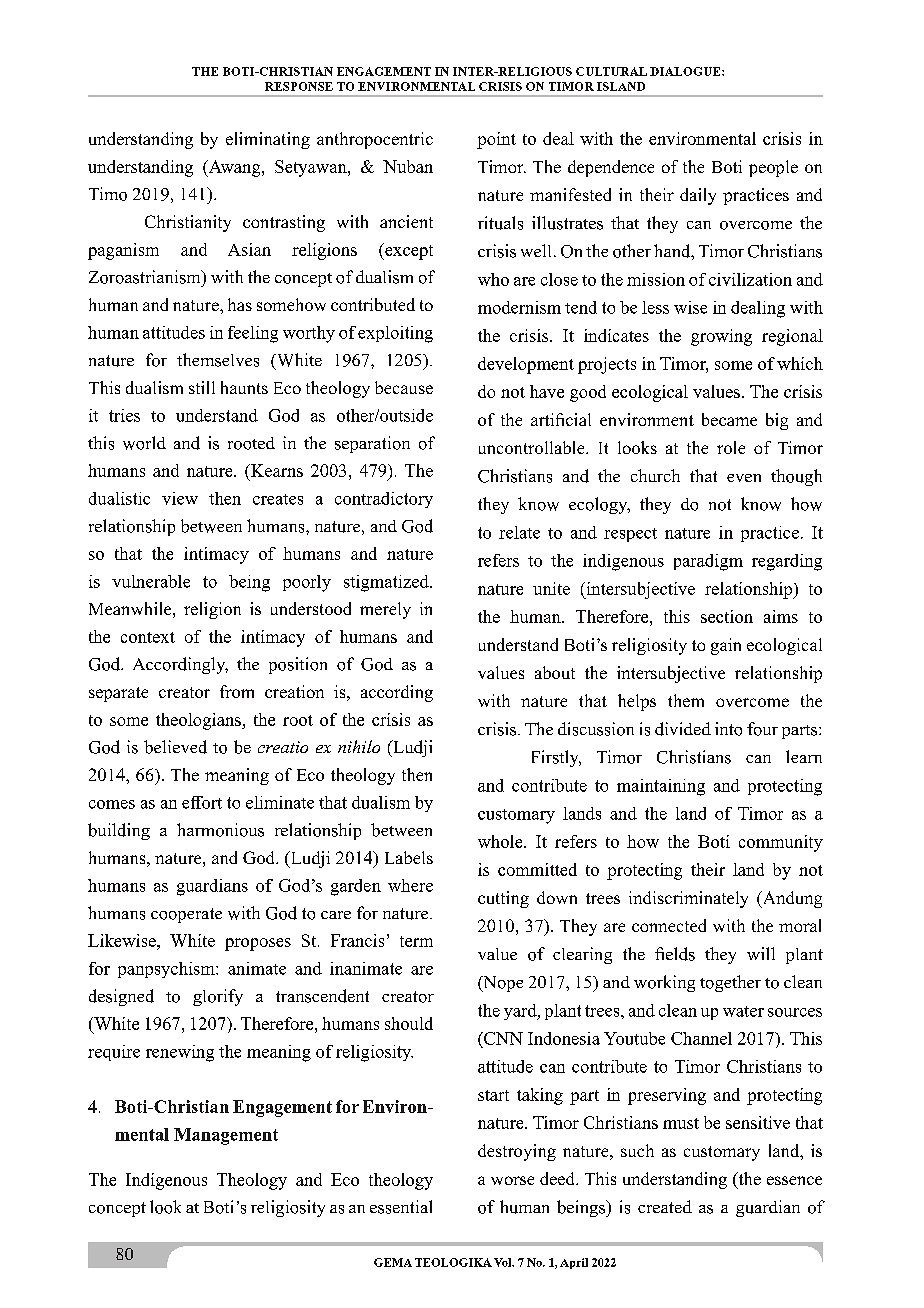 The image size is (924, 1308). Describe the element at coordinates (180, 1053) in the image. I see `renewing` at that location.
